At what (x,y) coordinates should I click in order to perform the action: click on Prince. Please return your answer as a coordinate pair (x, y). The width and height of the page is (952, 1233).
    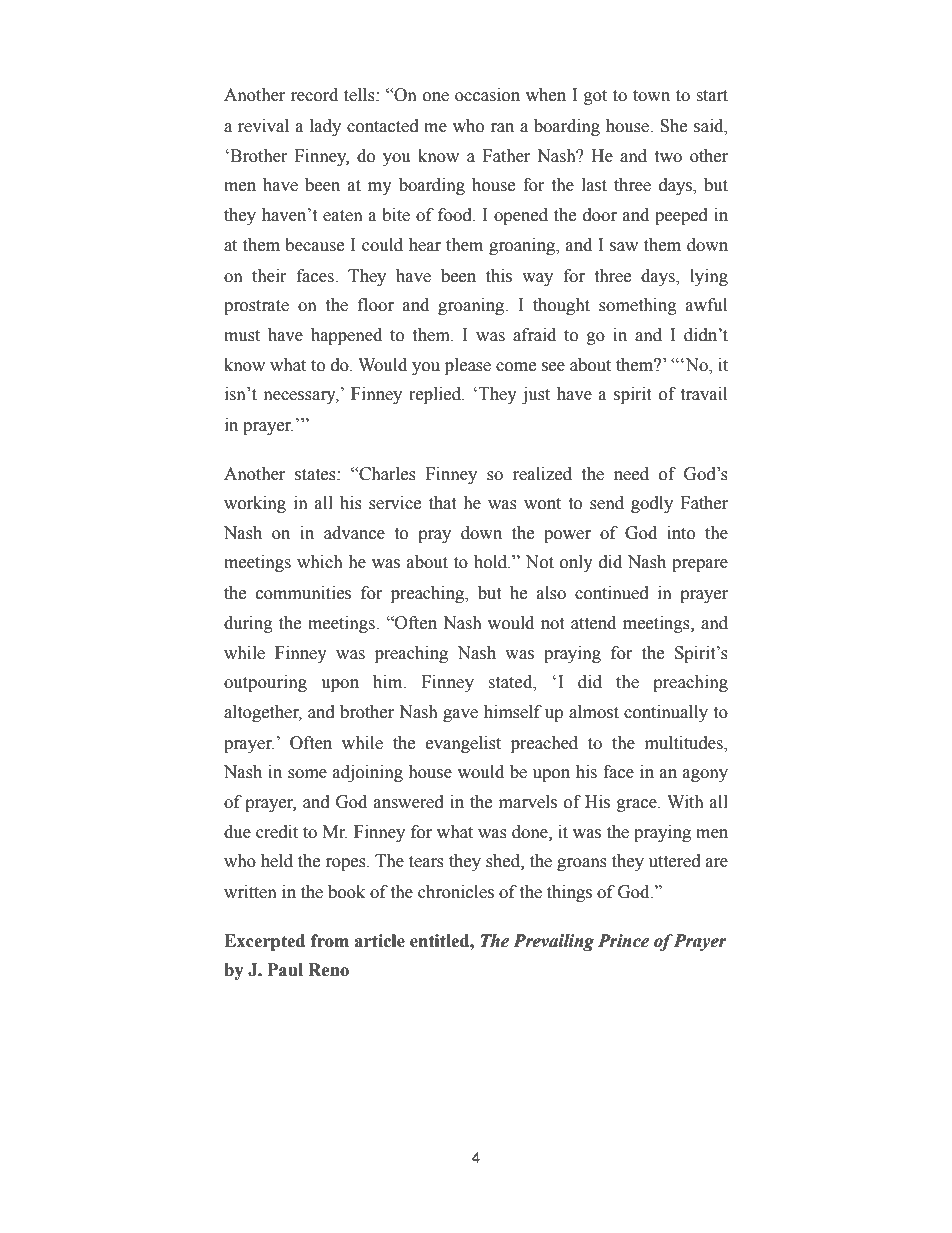
    Looking at the image, I should click on (623, 941).
